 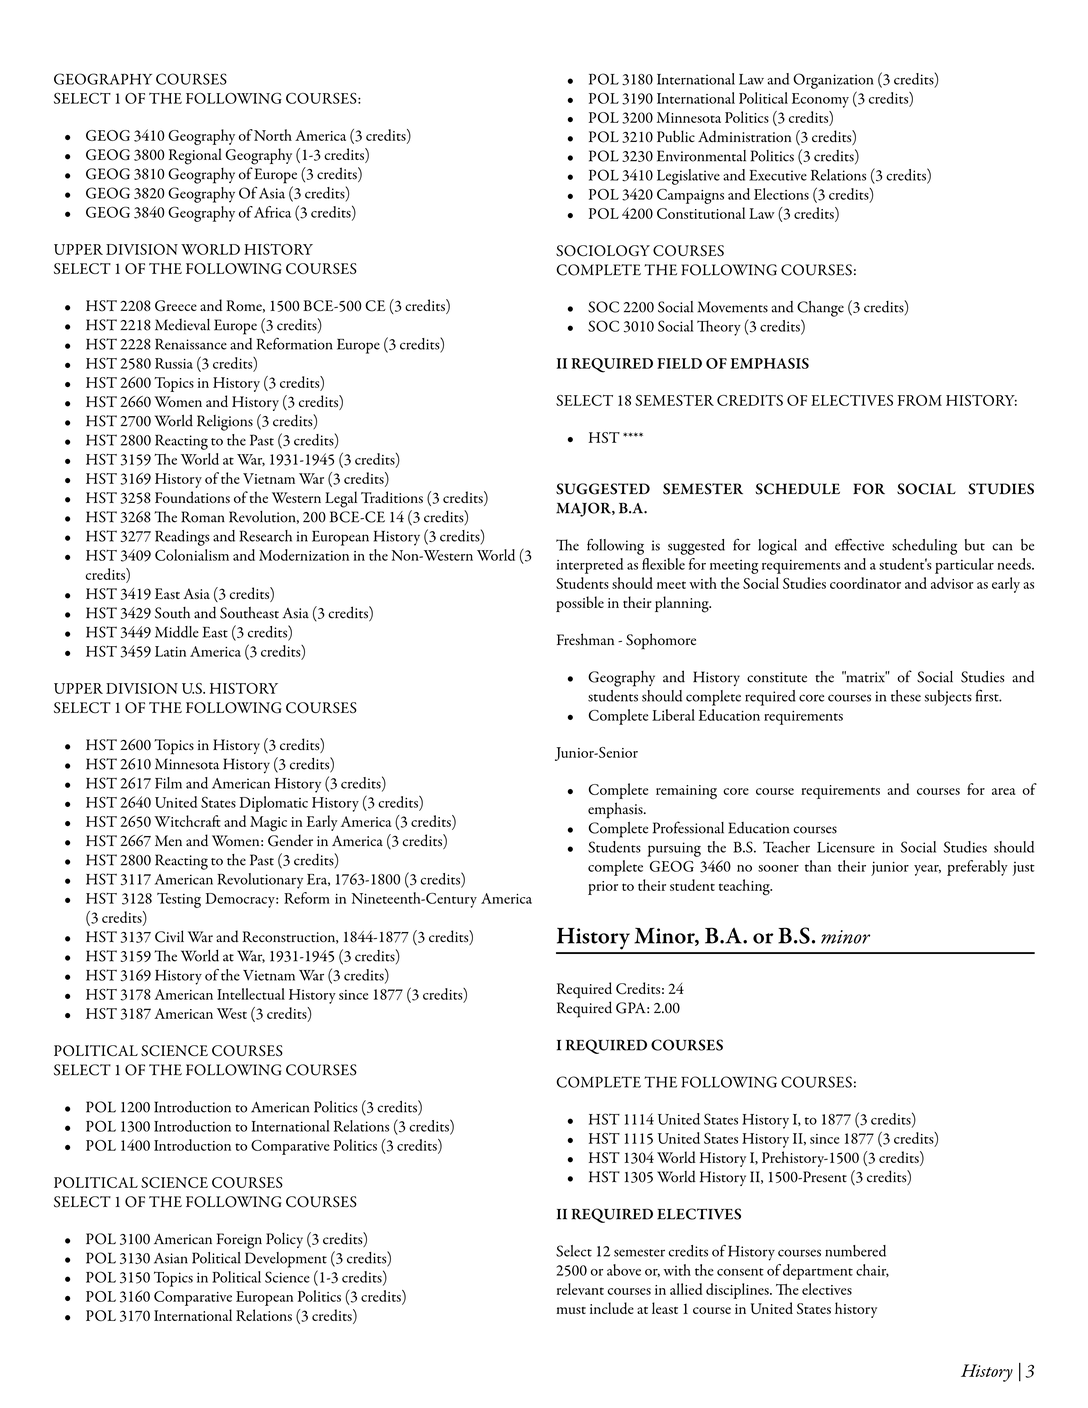 What do you see at coordinates (290, 840) in the screenshot?
I see `Gender` at bounding box center [290, 840].
